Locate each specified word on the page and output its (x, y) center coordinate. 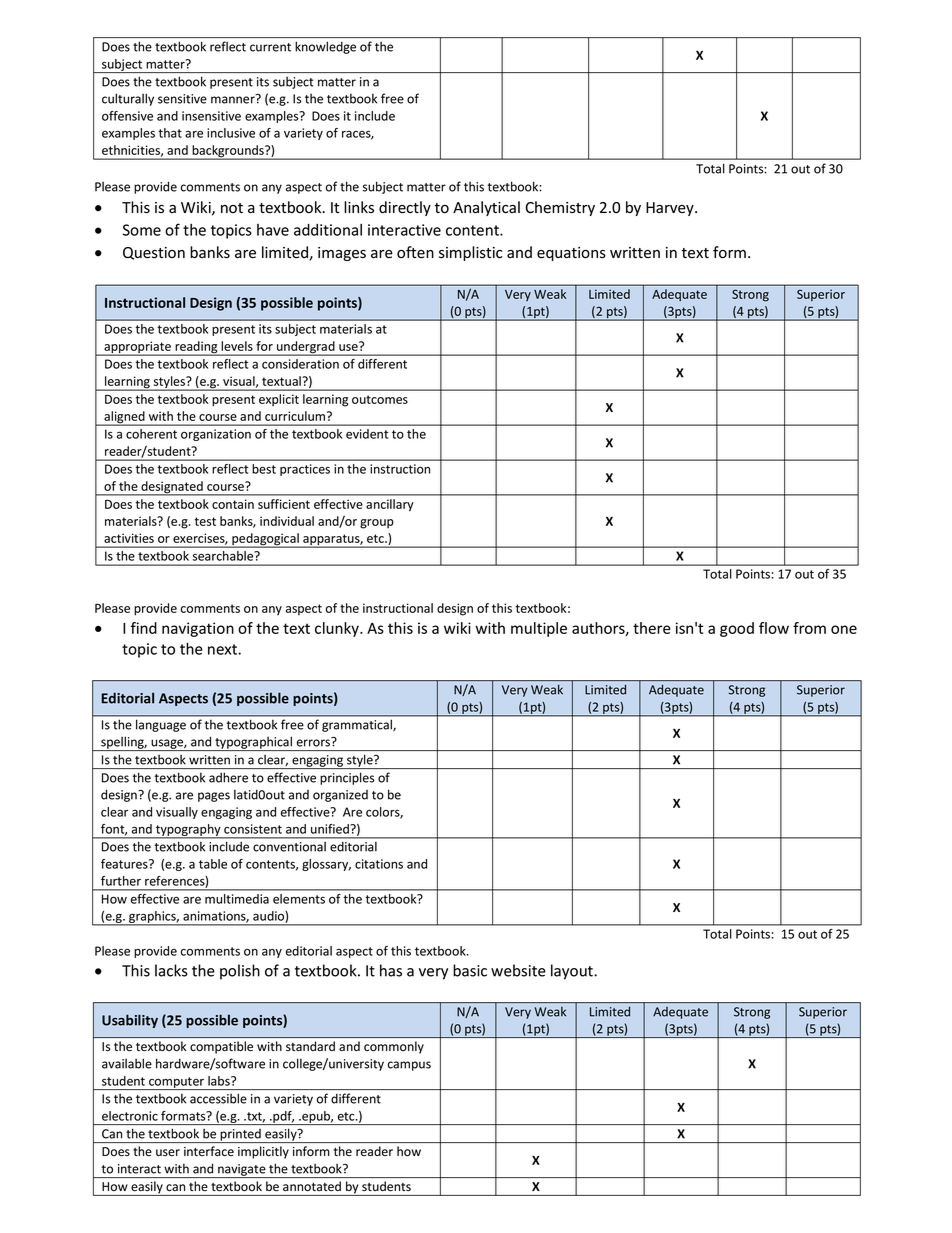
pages (214, 797)
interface (209, 1151)
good (737, 629)
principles (347, 779)
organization (216, 435)
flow (774, 628)
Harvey (671, 209)
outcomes (380, 399)
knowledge (325, 48)
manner (234, 99)
